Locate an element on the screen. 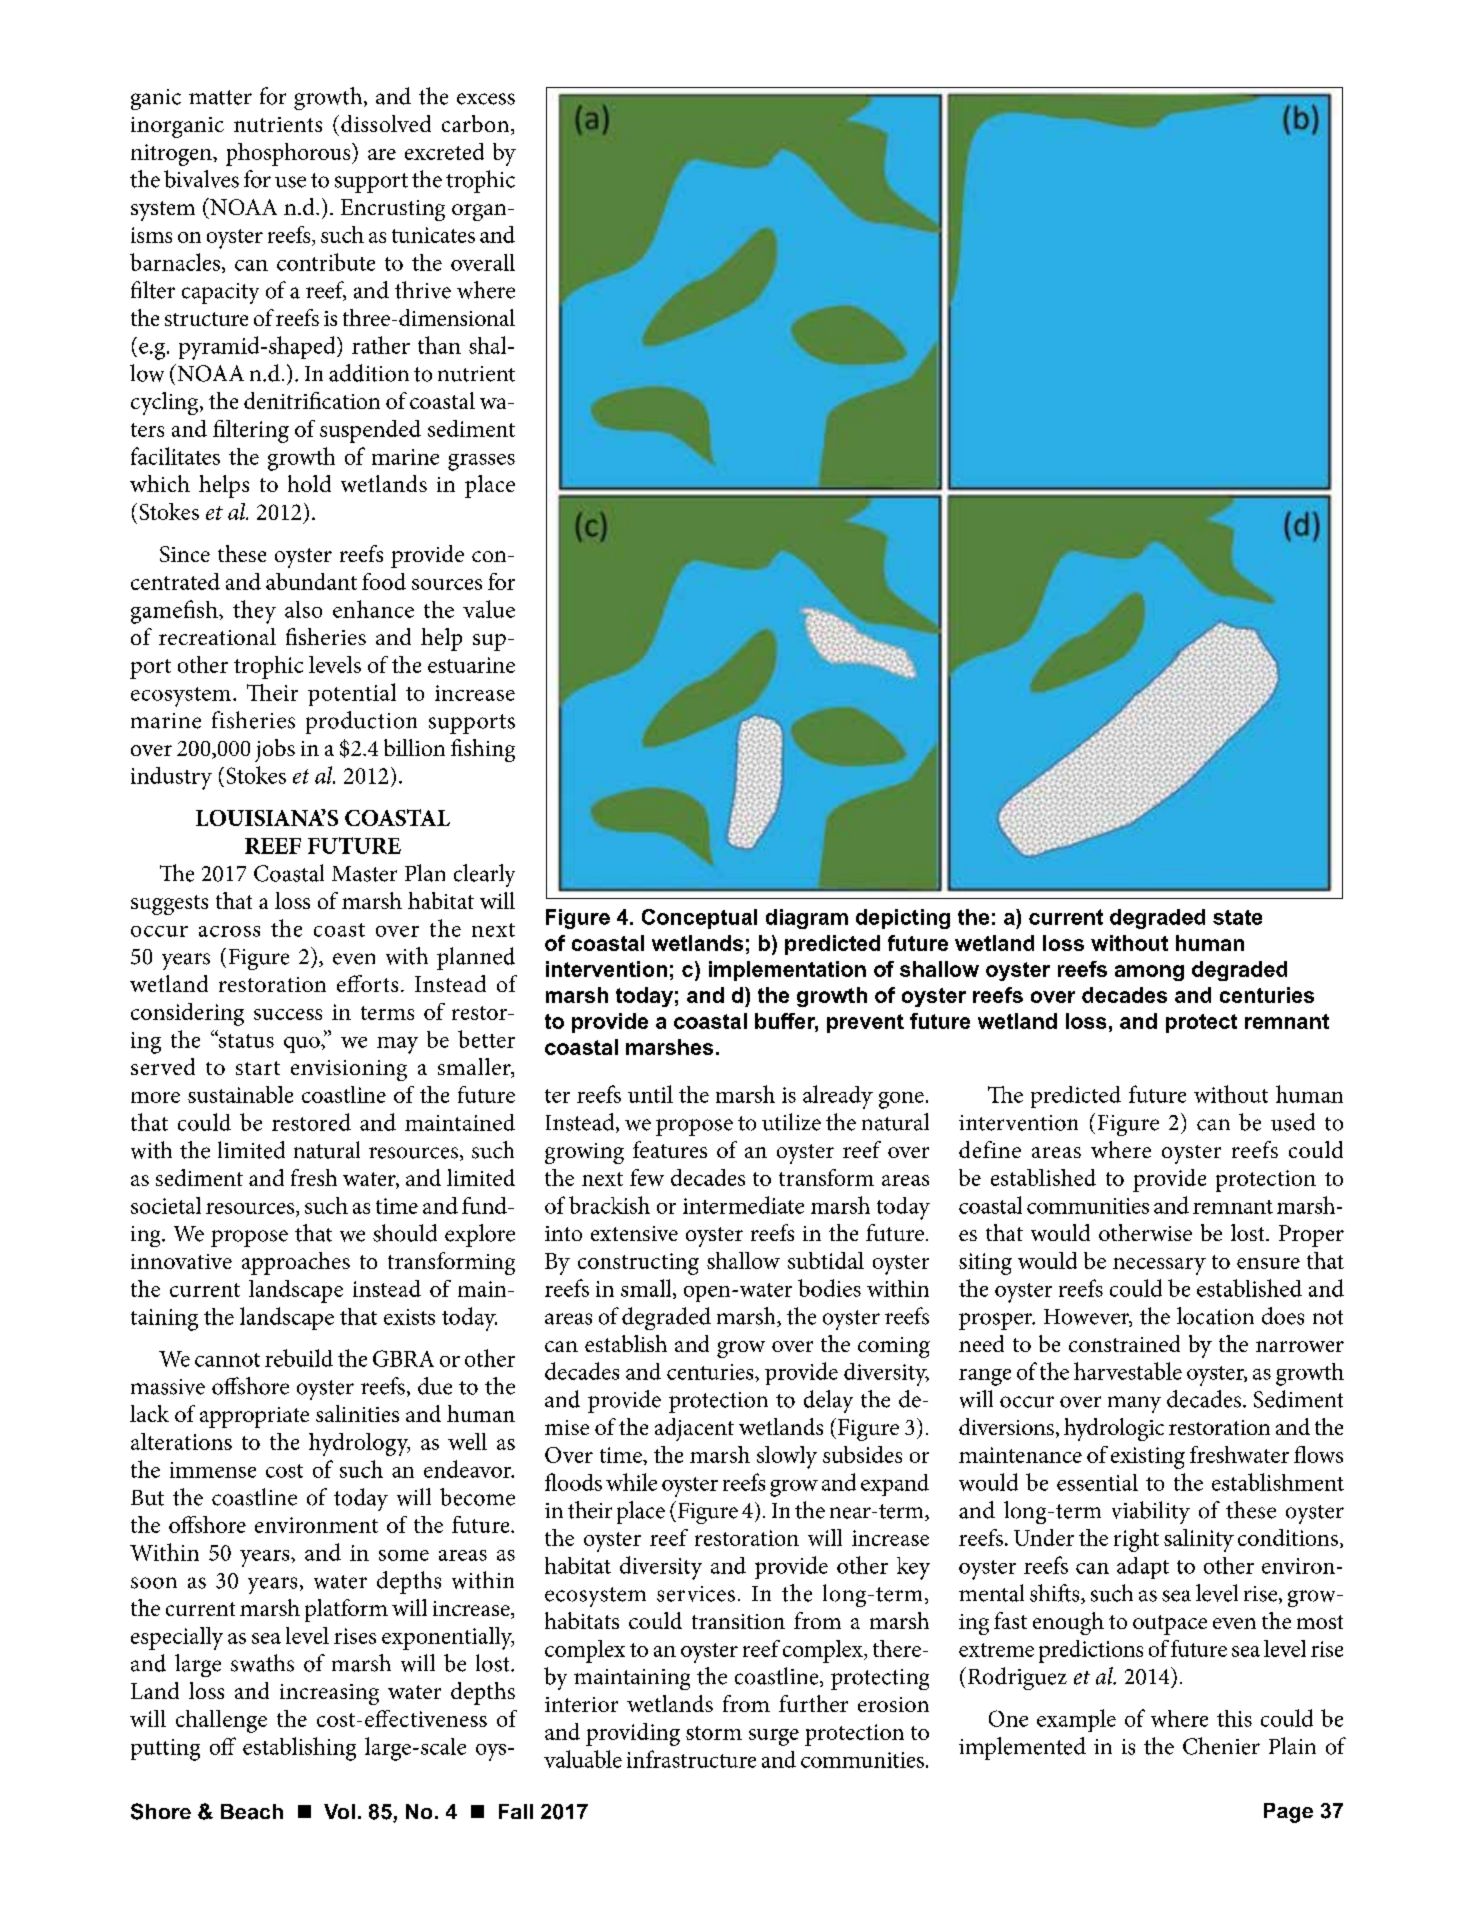  excess is located at coordinates (486, 99).
